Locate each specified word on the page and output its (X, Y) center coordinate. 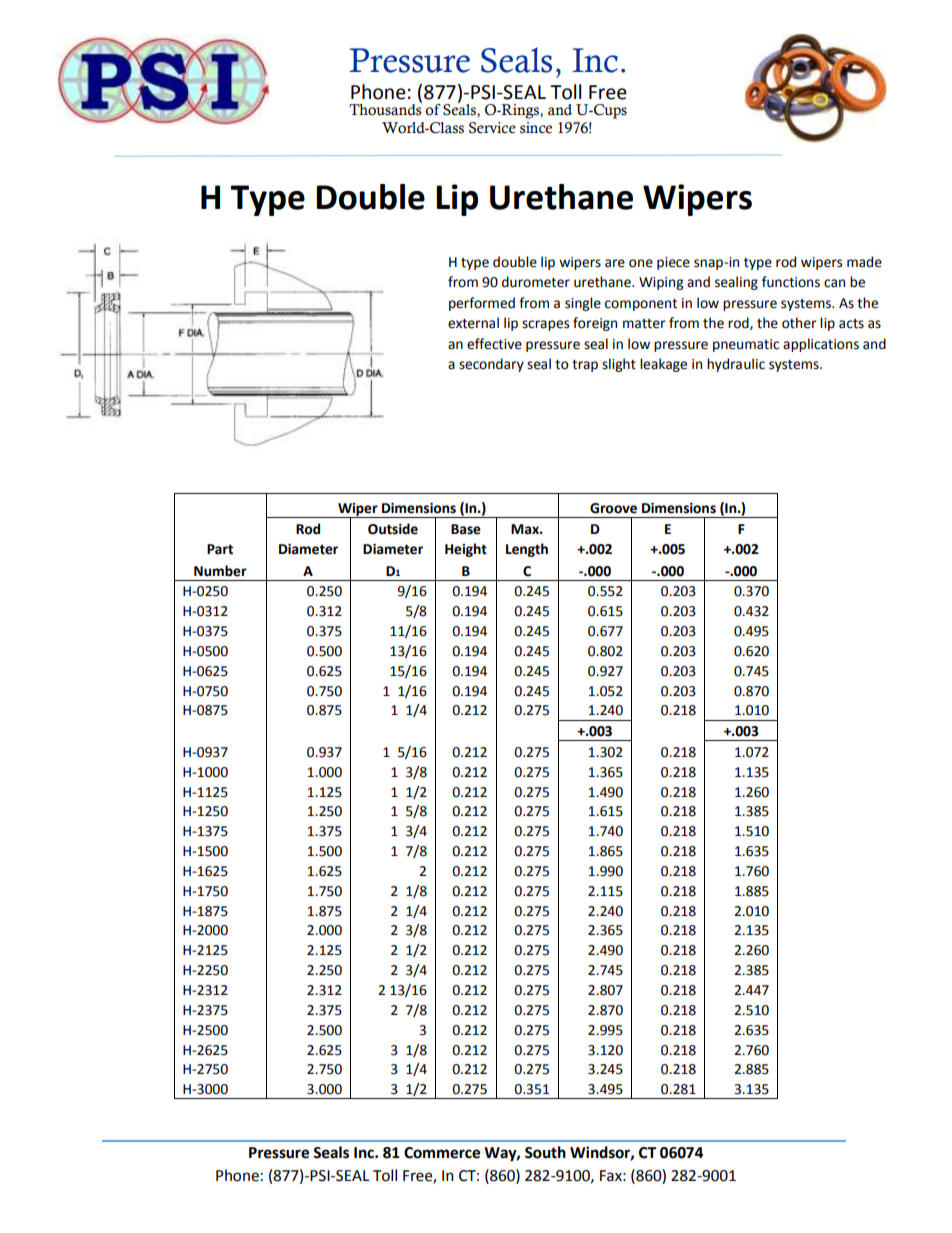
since (536, 128)
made (864, 262)
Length (527, 550)
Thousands (385, 109)
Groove (613, 508)
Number (220, 571)
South (545, 1152)
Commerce (442, 1153)
